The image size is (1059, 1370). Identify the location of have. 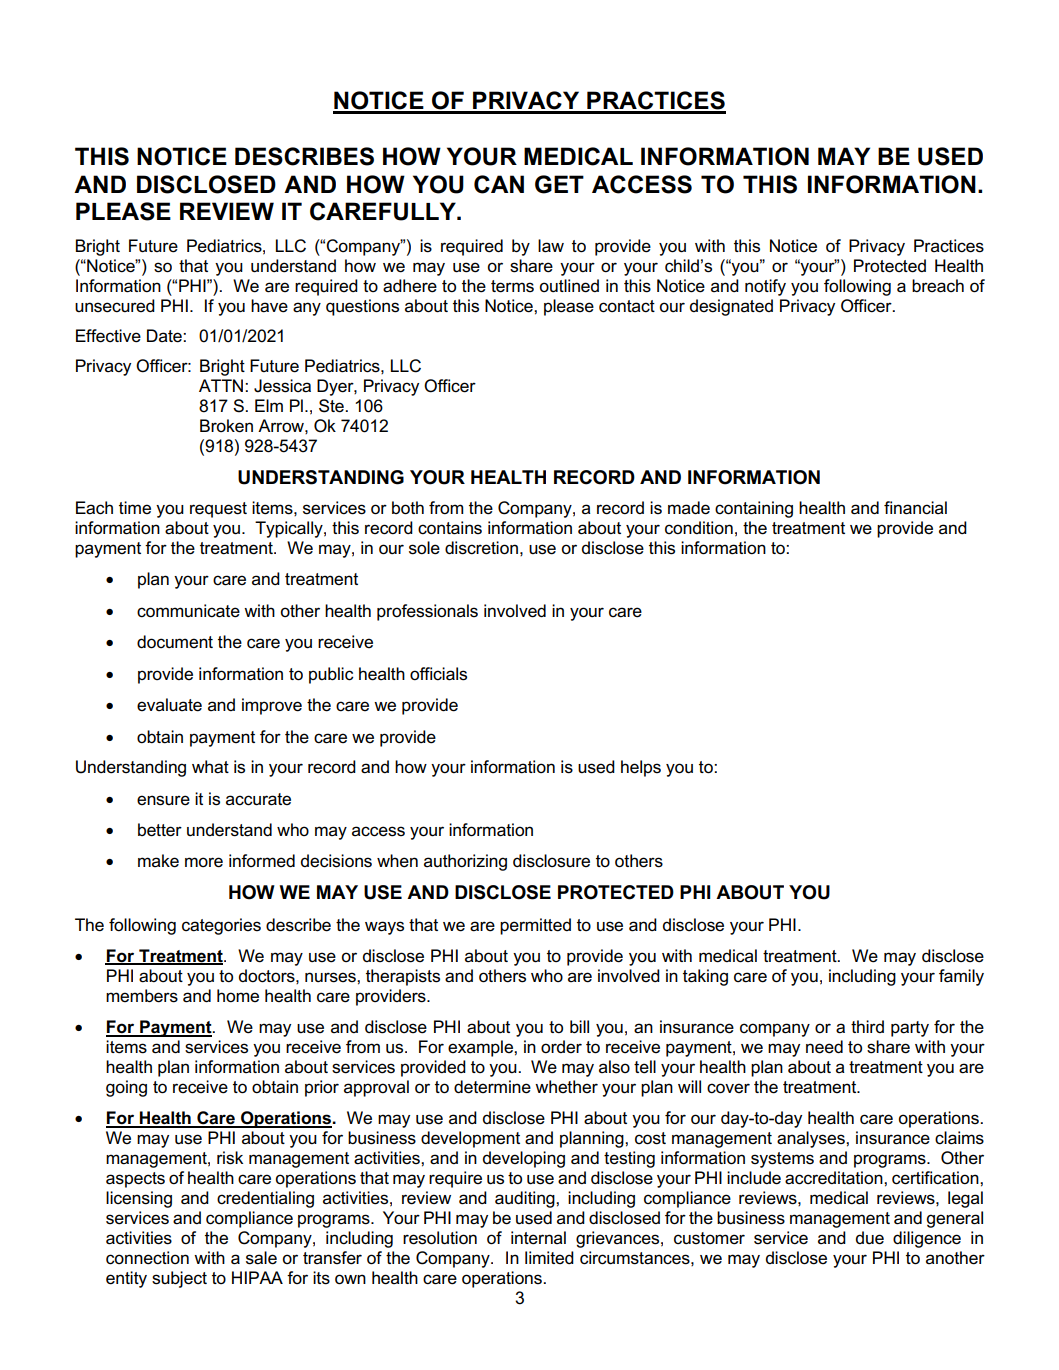
(269, 306).
